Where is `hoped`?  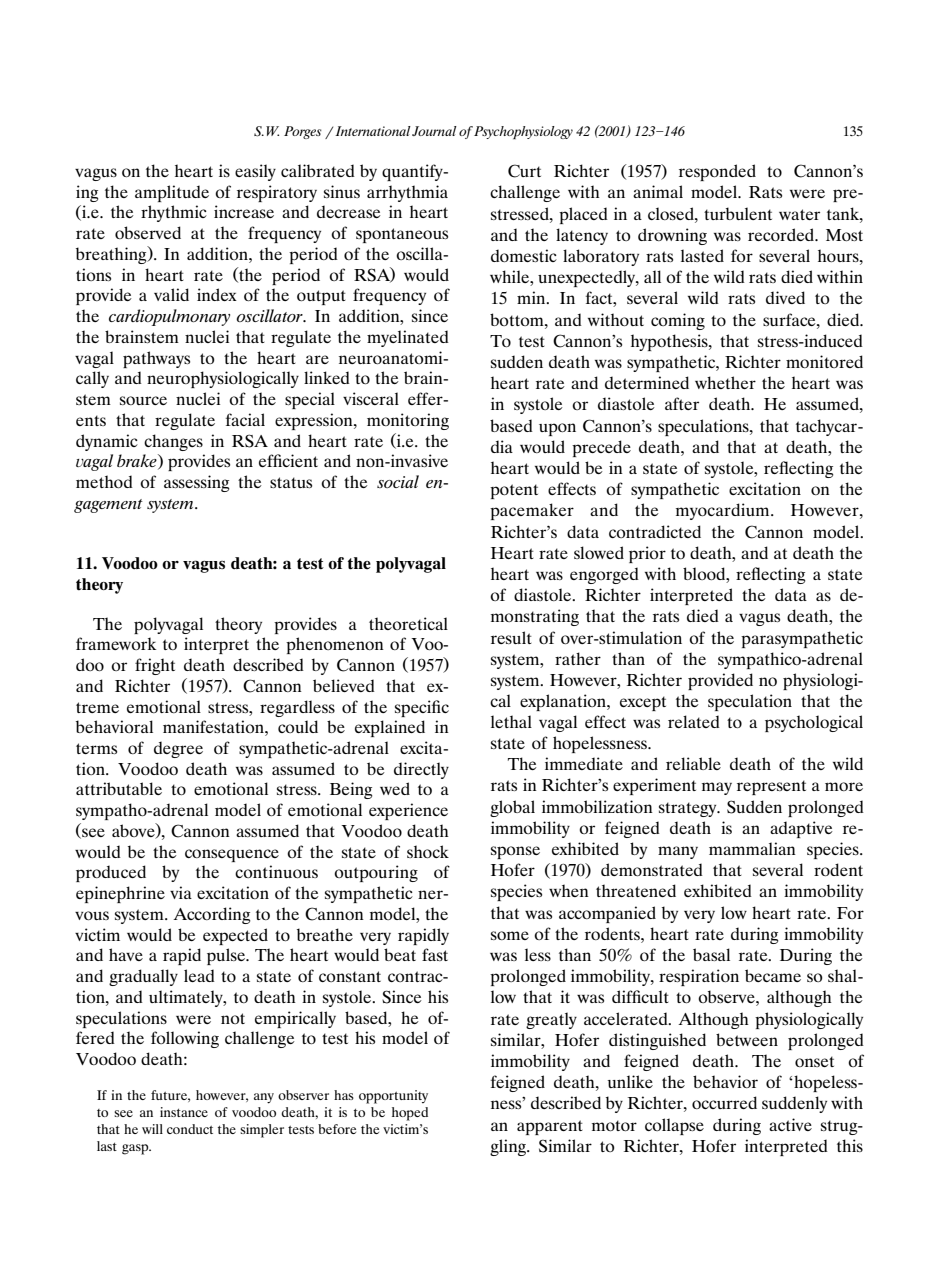
hoped is located at coordinates (410, 1114).
